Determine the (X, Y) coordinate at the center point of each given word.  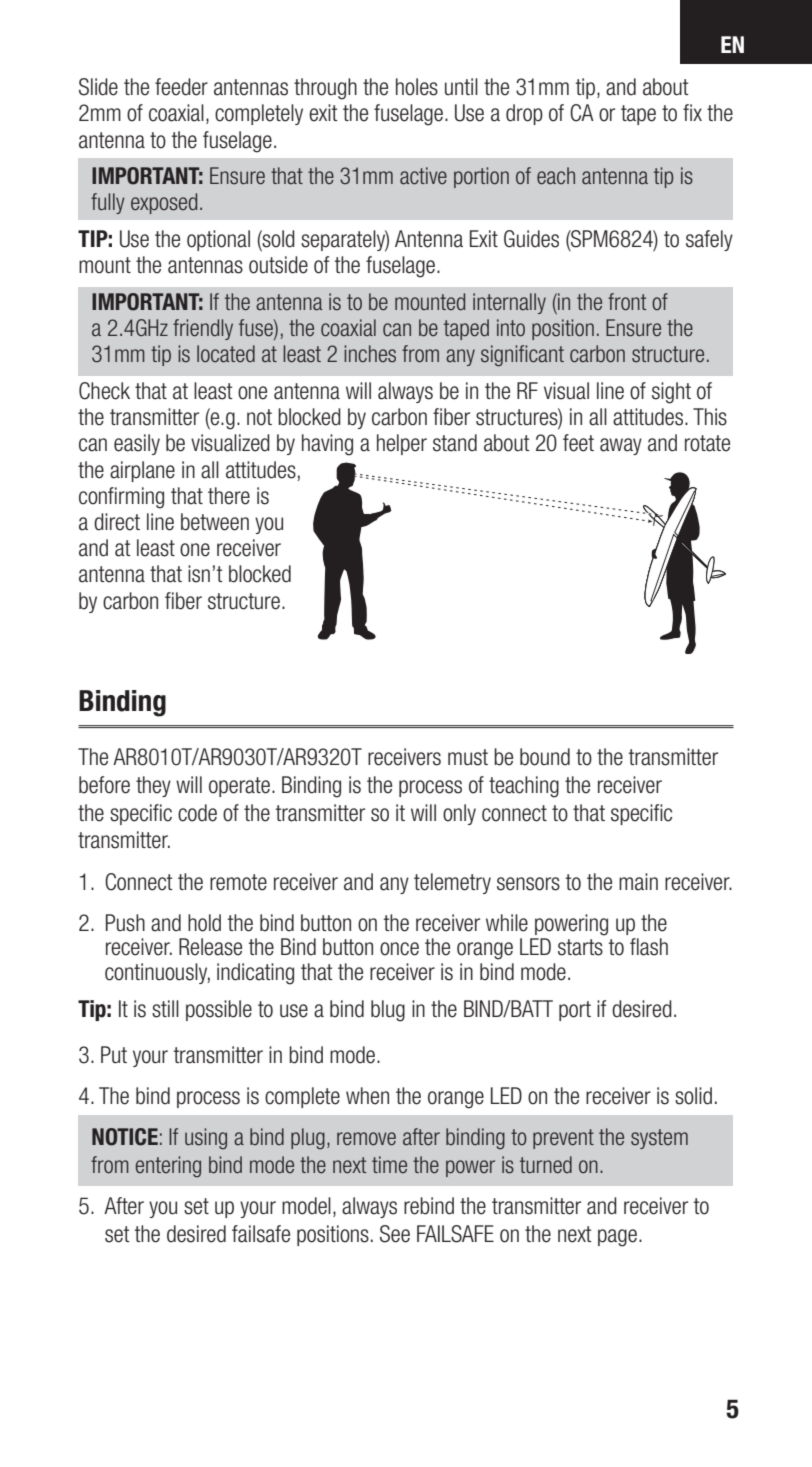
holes (417, 87)
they (153, 786)
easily (137, 444)
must (468, 757)
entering (168, 1167)
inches (370, 354)
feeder (181, 87)
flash (649, 947)
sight (671, 393)
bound (545, 757)
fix (692, 112)
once (399, 949)
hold (204, 923)
